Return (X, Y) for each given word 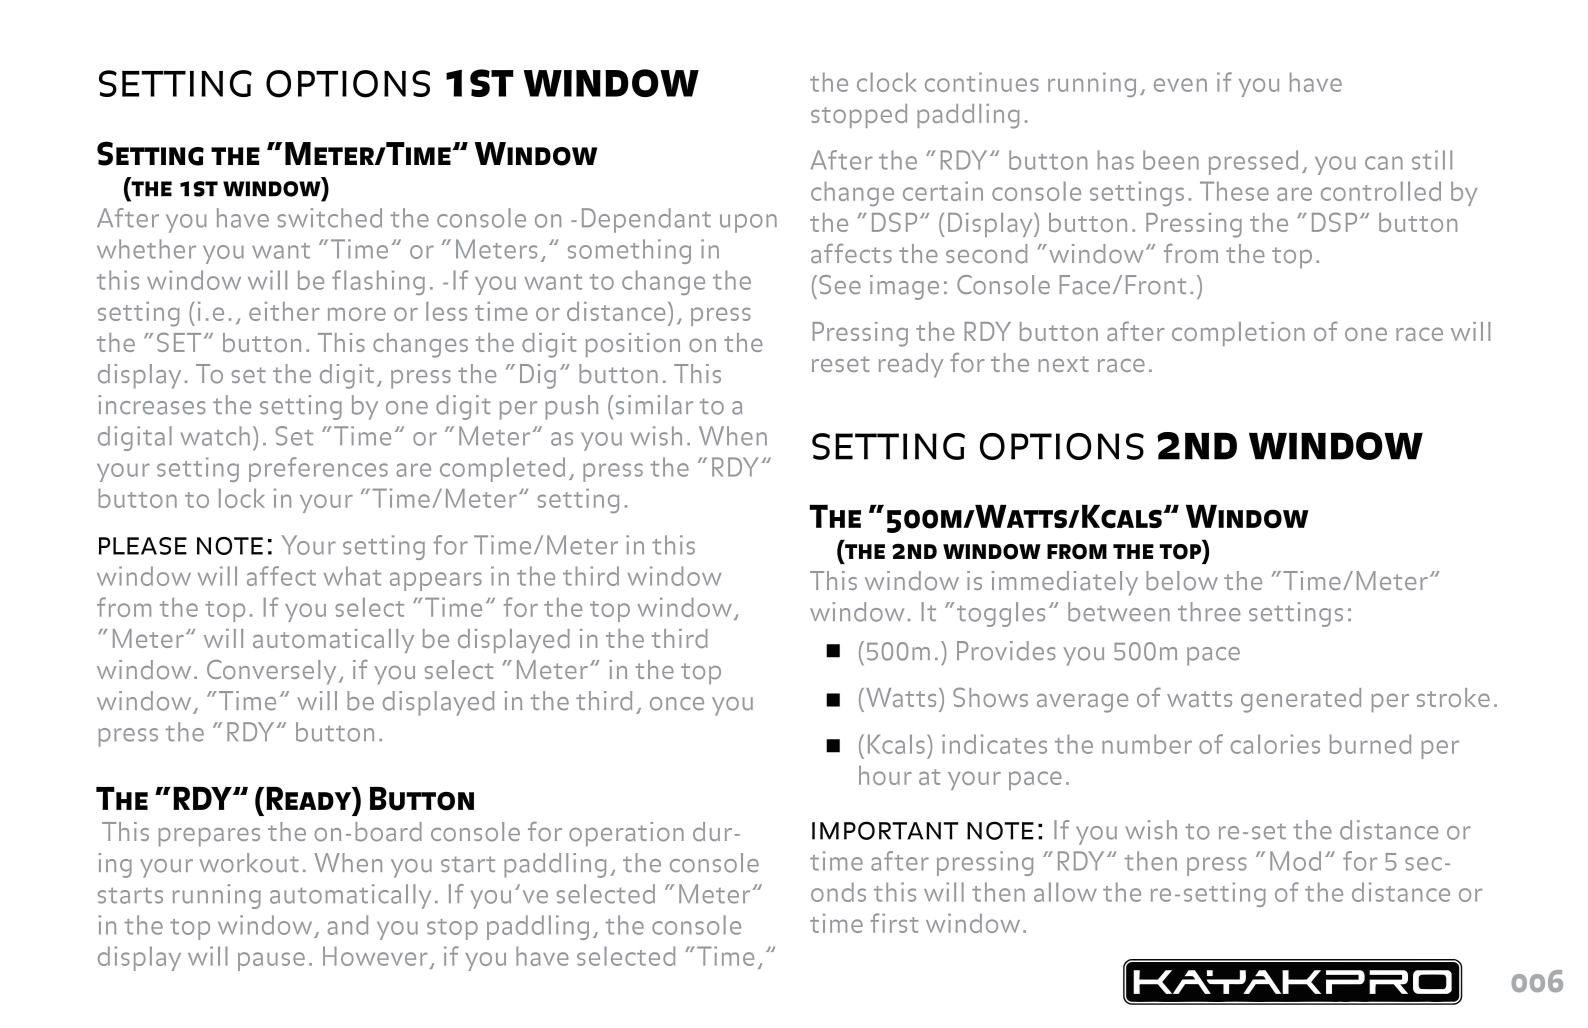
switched (329, 218)
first (894, 923)
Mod (1295, 861)
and (348, 925)
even (1180, 85)
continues (982, 82)
